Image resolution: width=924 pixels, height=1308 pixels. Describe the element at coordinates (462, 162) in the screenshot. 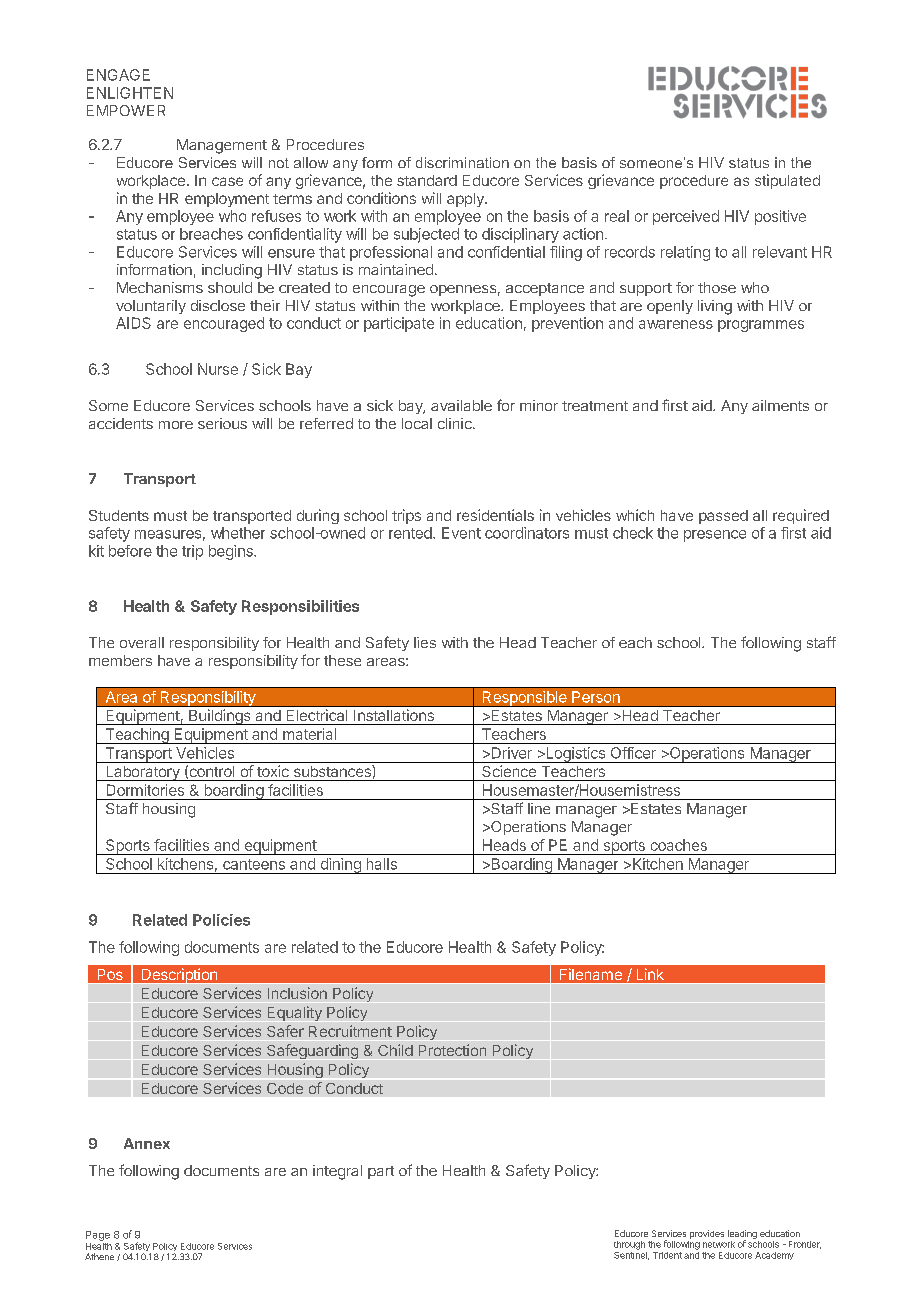

I see `discrimination` at that location.
